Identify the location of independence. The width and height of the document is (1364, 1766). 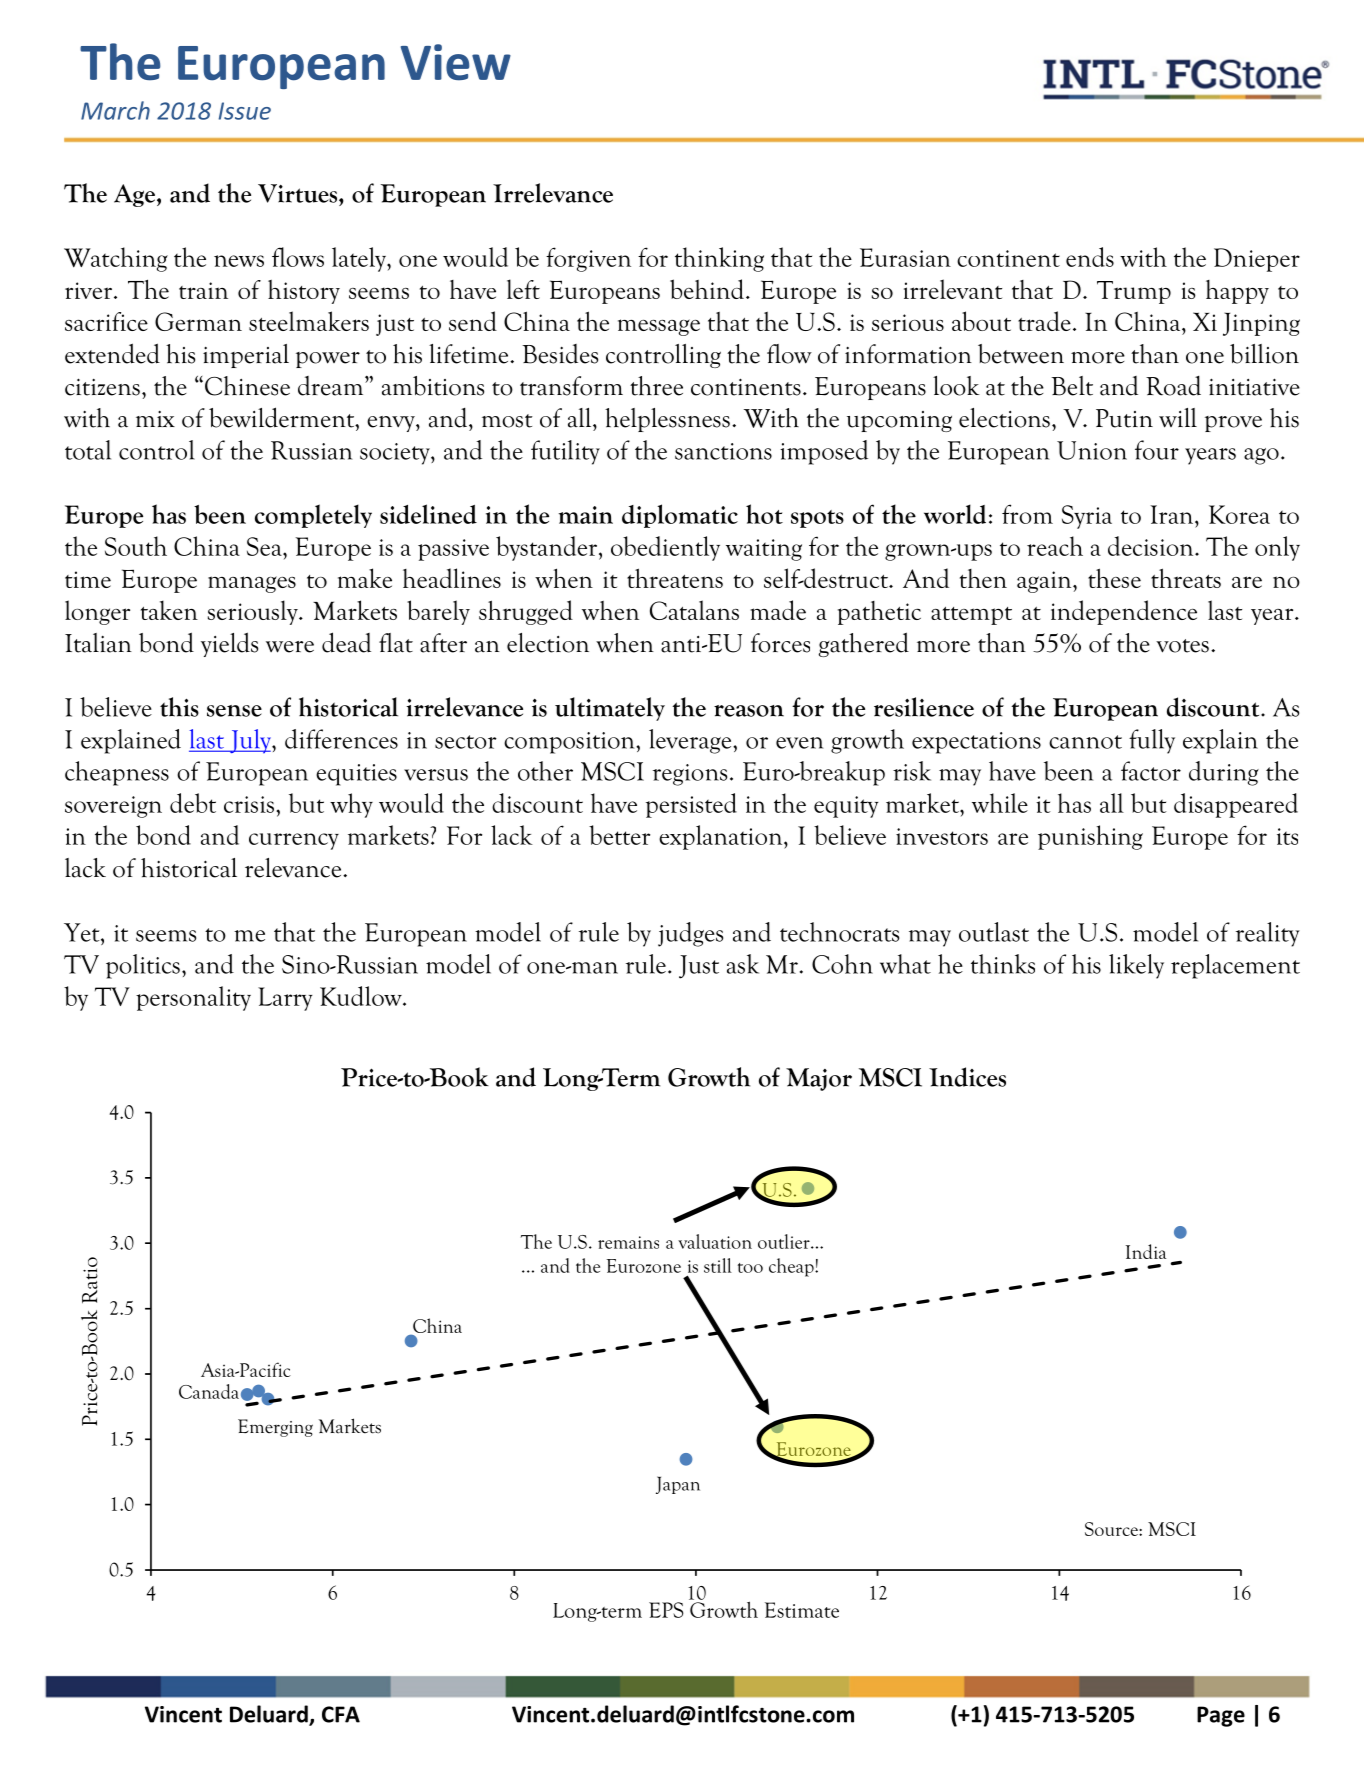
(1124, 612).
